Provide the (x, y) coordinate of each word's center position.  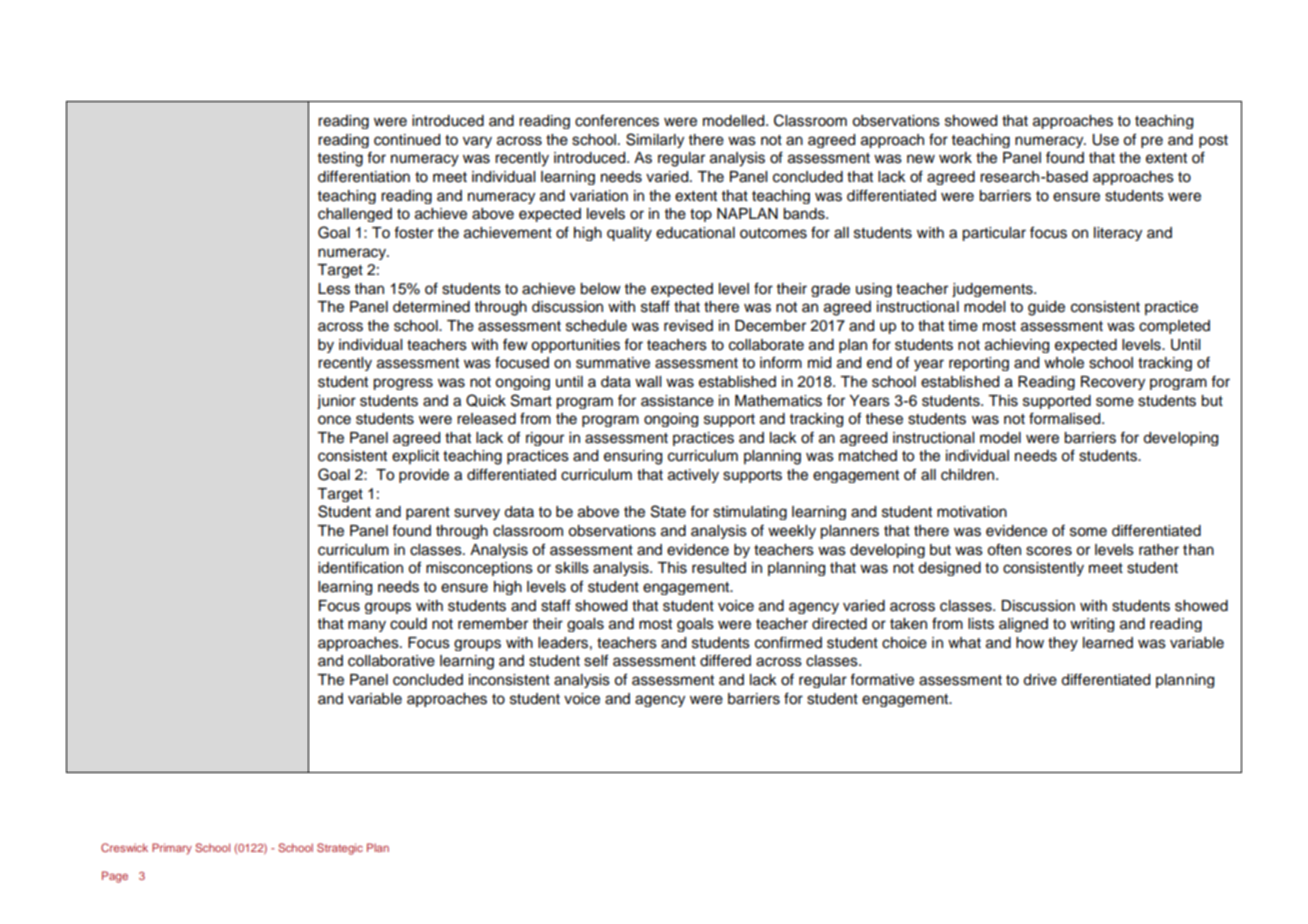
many (367, 626)
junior (336, 402)
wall (648, 381)
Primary (172, 849)
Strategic (340, 849)
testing (340, 159)
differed (725, 660)
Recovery (1113, 383)
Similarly (655, 140)
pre (1152, 142)
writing (1092, 625)
